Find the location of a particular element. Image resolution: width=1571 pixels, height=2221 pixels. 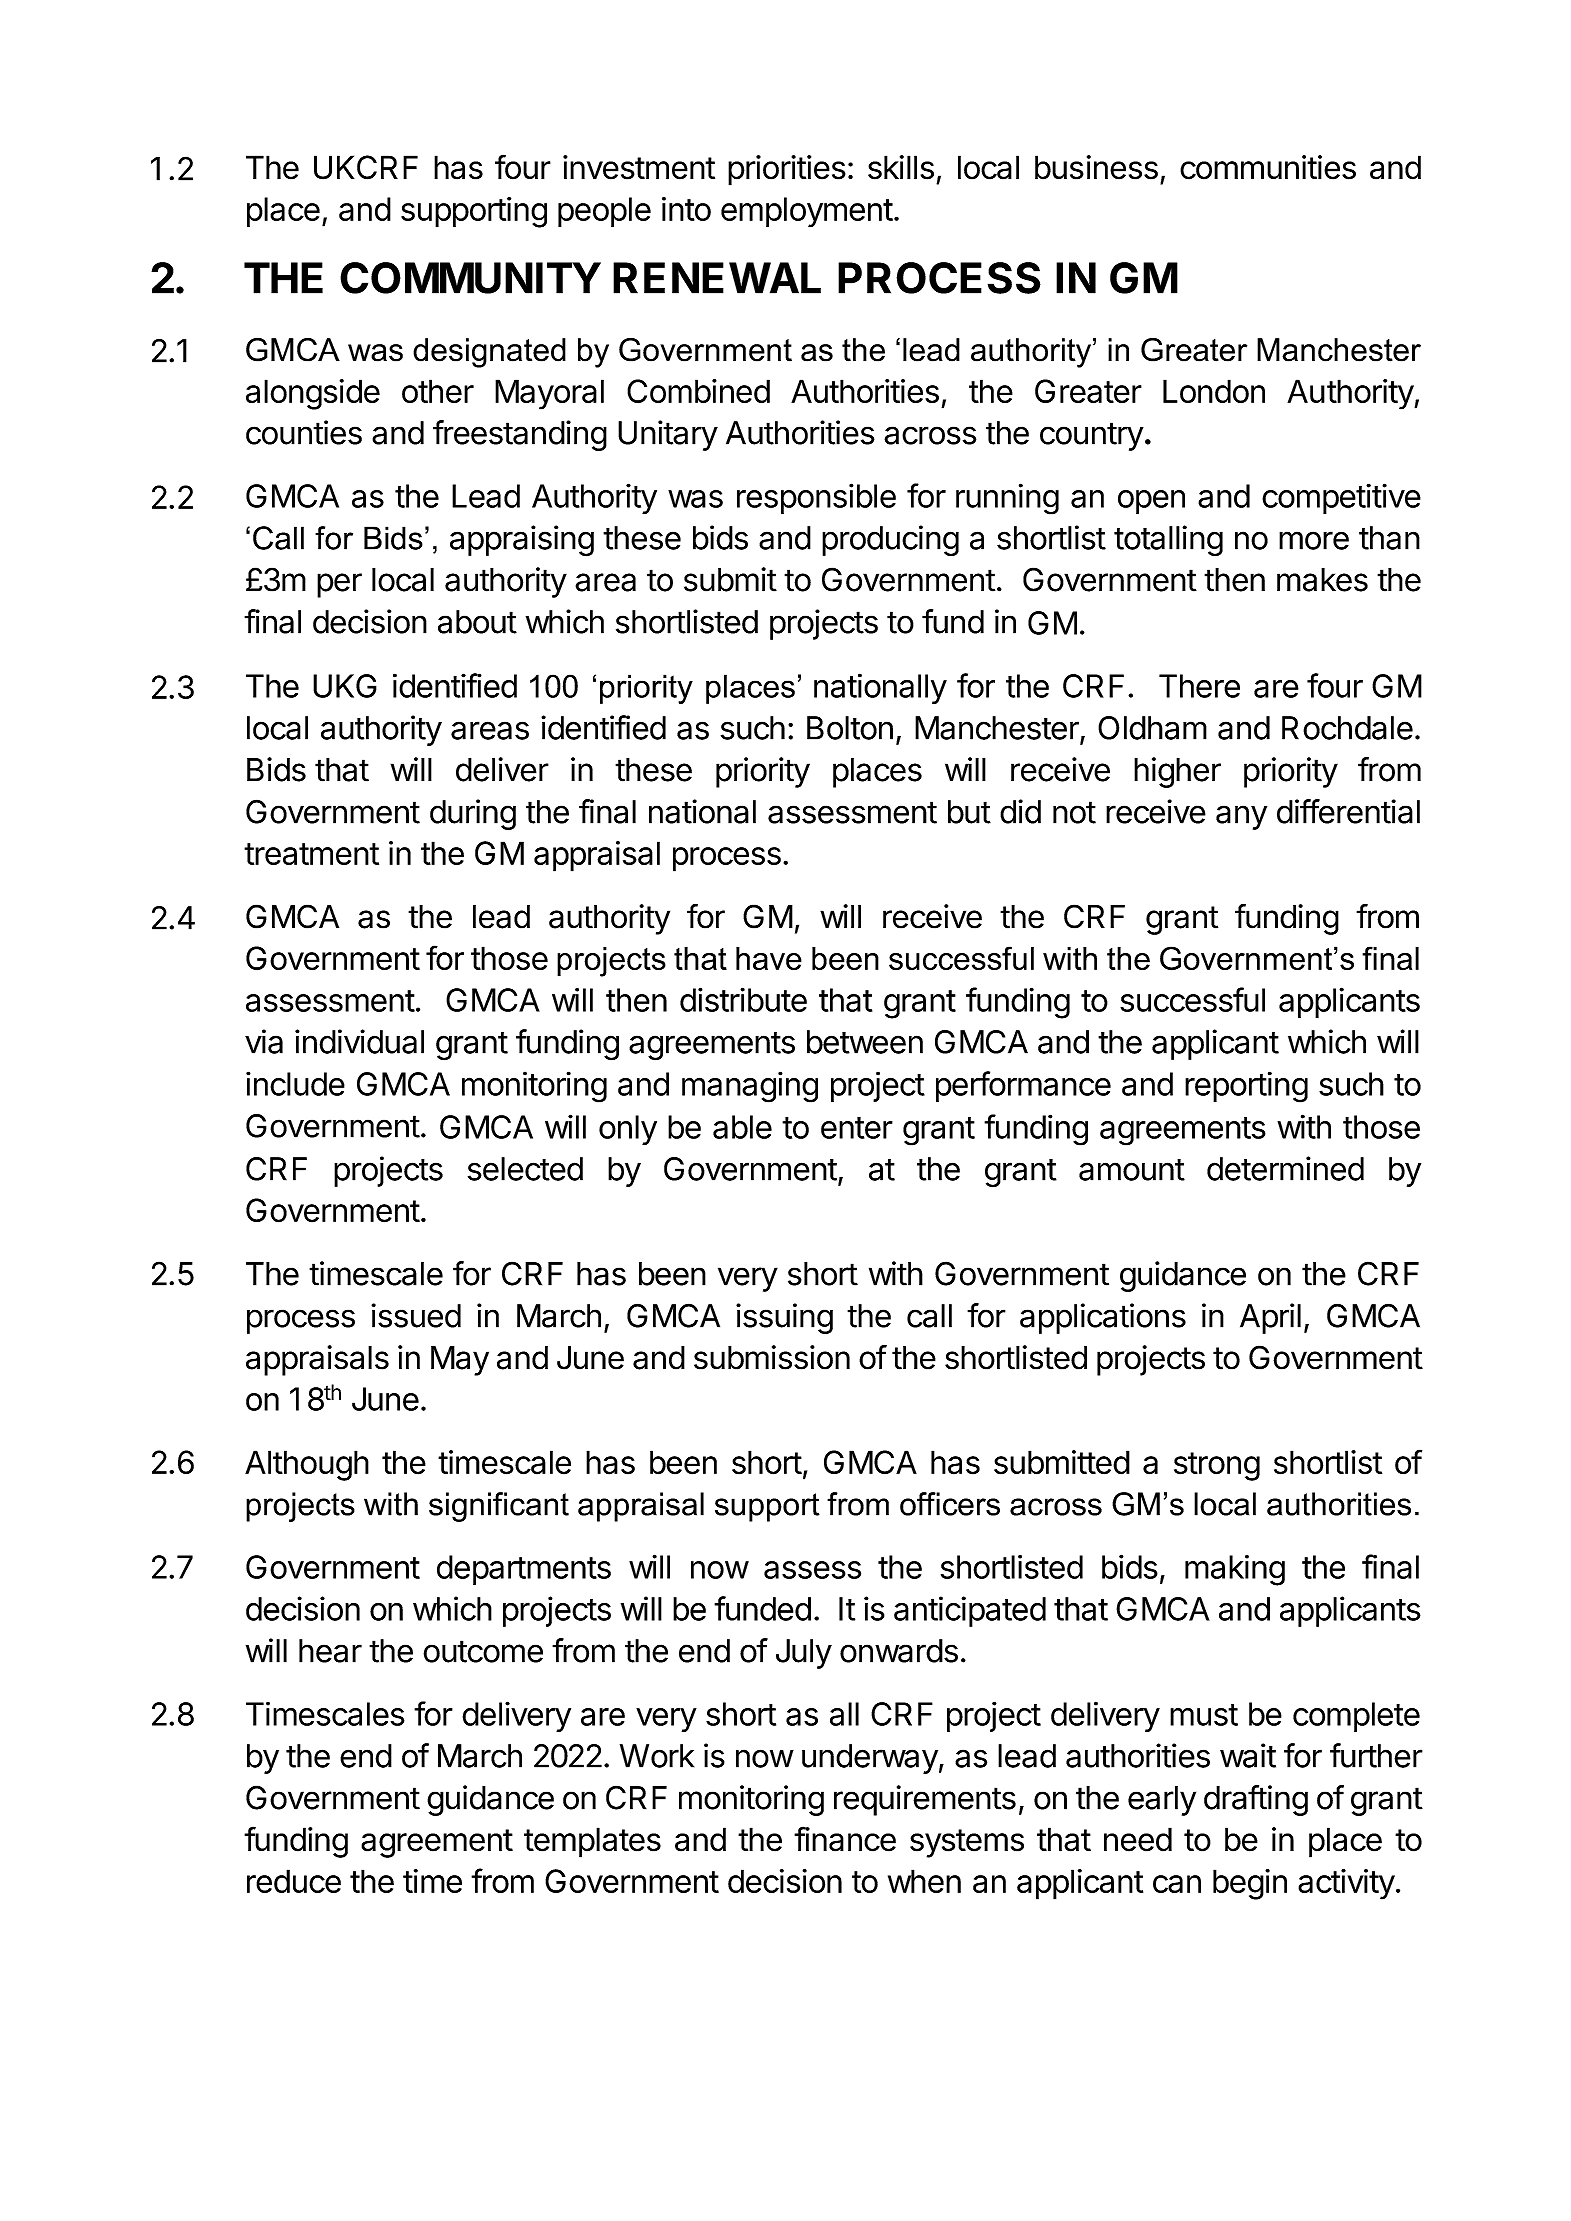

between is located at coordinates (865, 1042).
